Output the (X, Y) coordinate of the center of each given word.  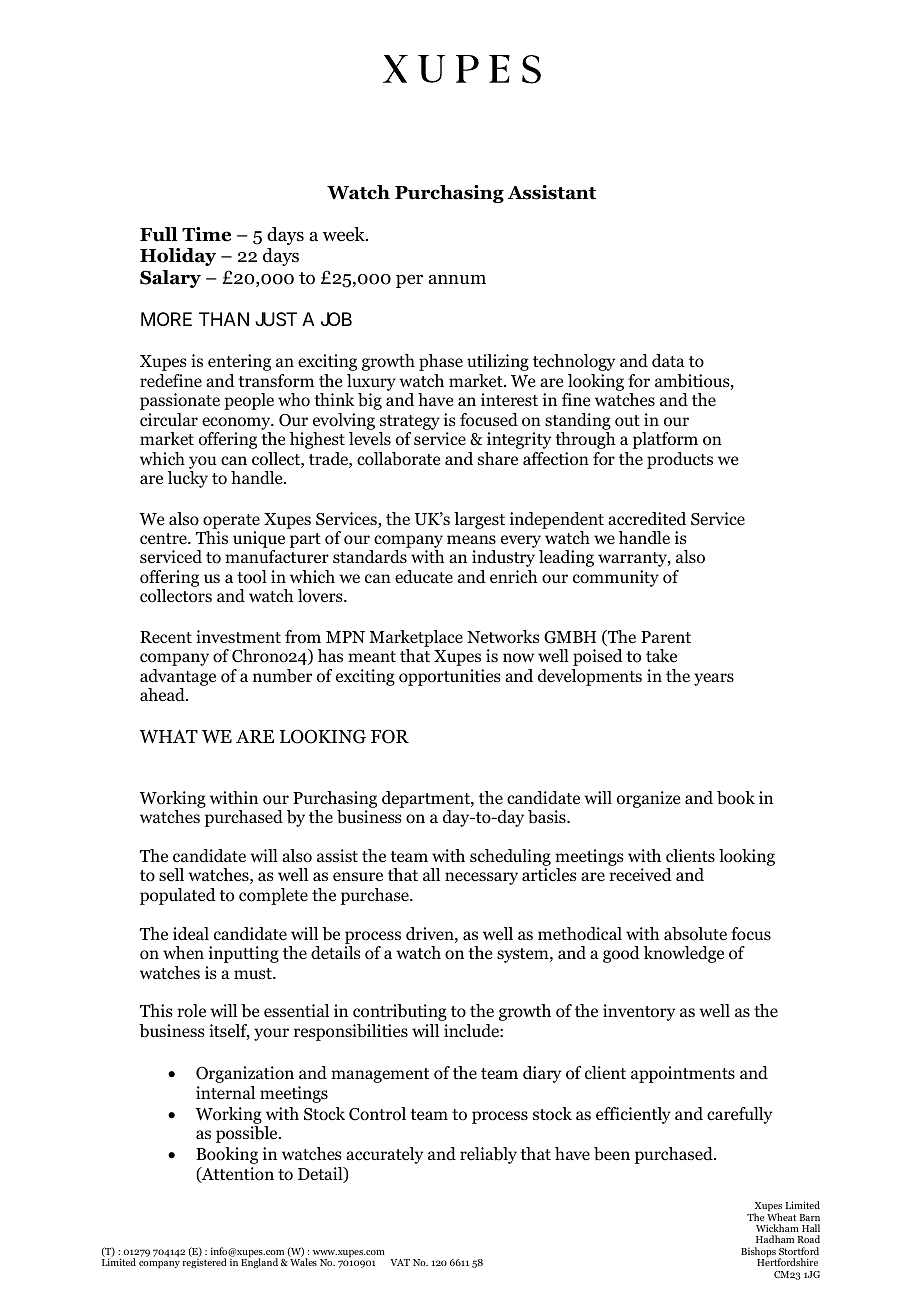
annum (457, 279)
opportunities (450, 677)
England (259, 1263)
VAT (400, 1262)
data (668, 360)
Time (206, 234)
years (714, 679)
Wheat (781, 1217)
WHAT (168, 736)
